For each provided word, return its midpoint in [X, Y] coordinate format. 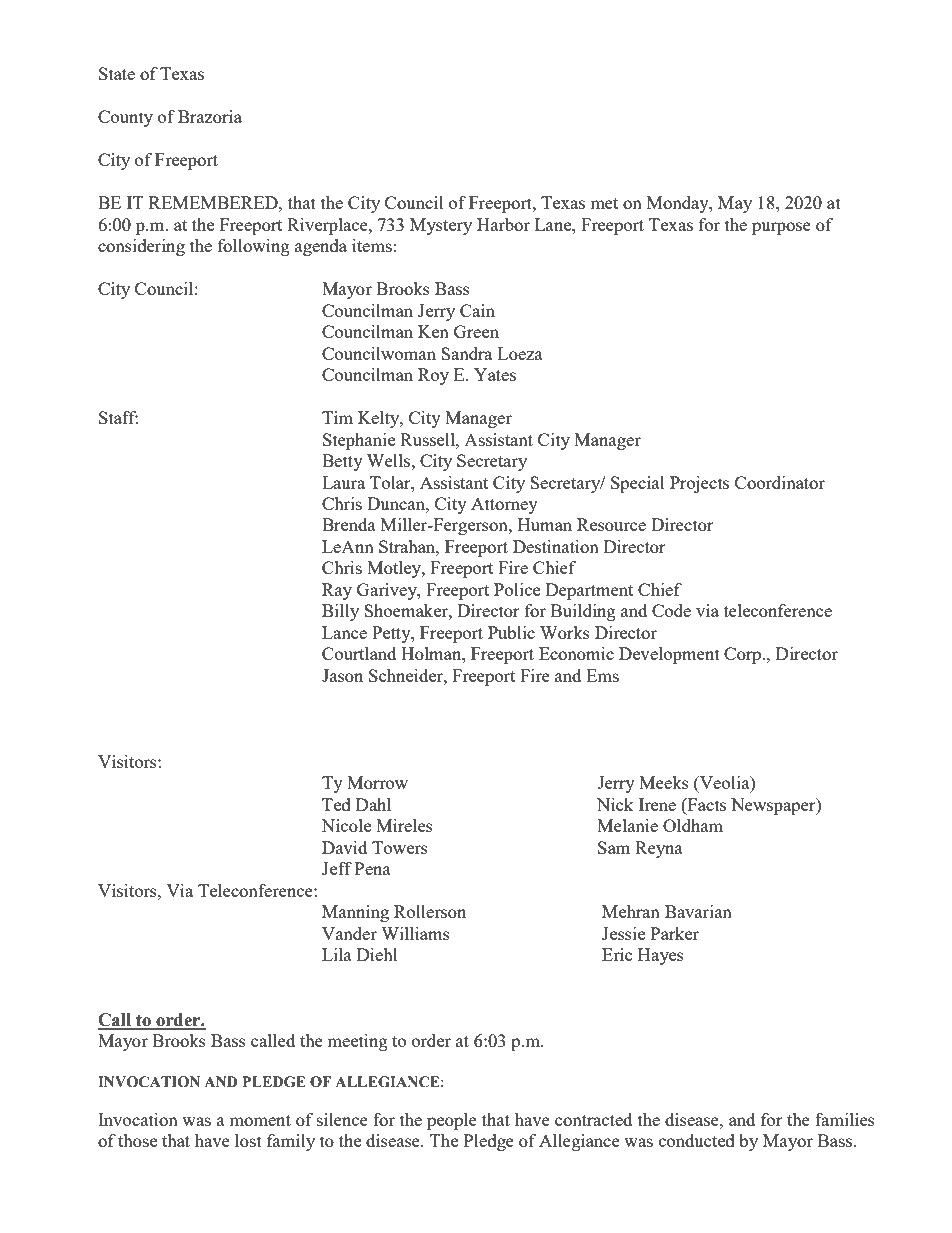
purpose [781, 228]
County [125, 118]
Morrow [377, 782]
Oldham [693, 825]
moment [260, 1120]
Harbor [503, 224]
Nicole [346, 825]
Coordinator [780, 482]
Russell [428, 439]
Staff [118, 417]
